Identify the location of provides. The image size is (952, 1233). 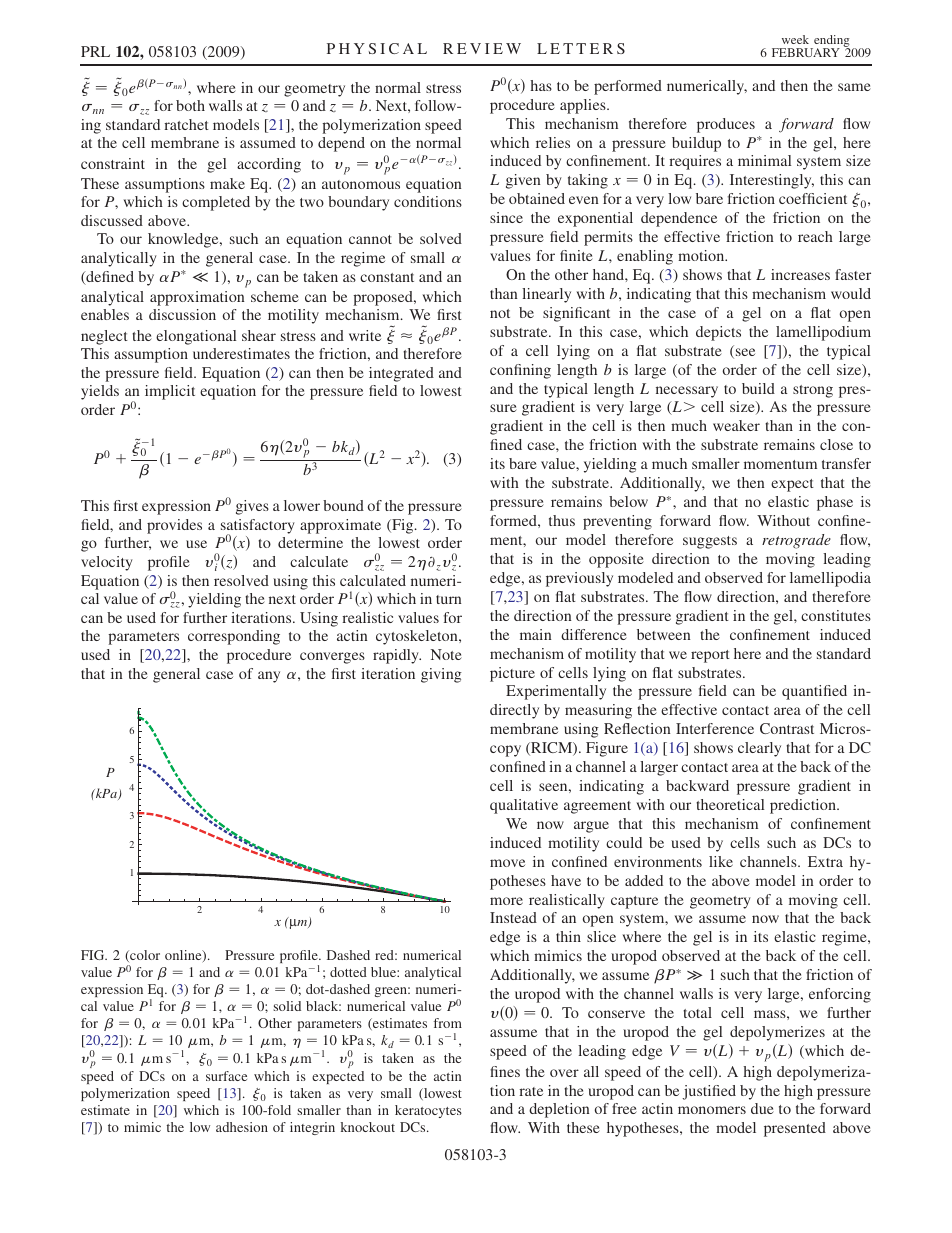
(174, 526).
